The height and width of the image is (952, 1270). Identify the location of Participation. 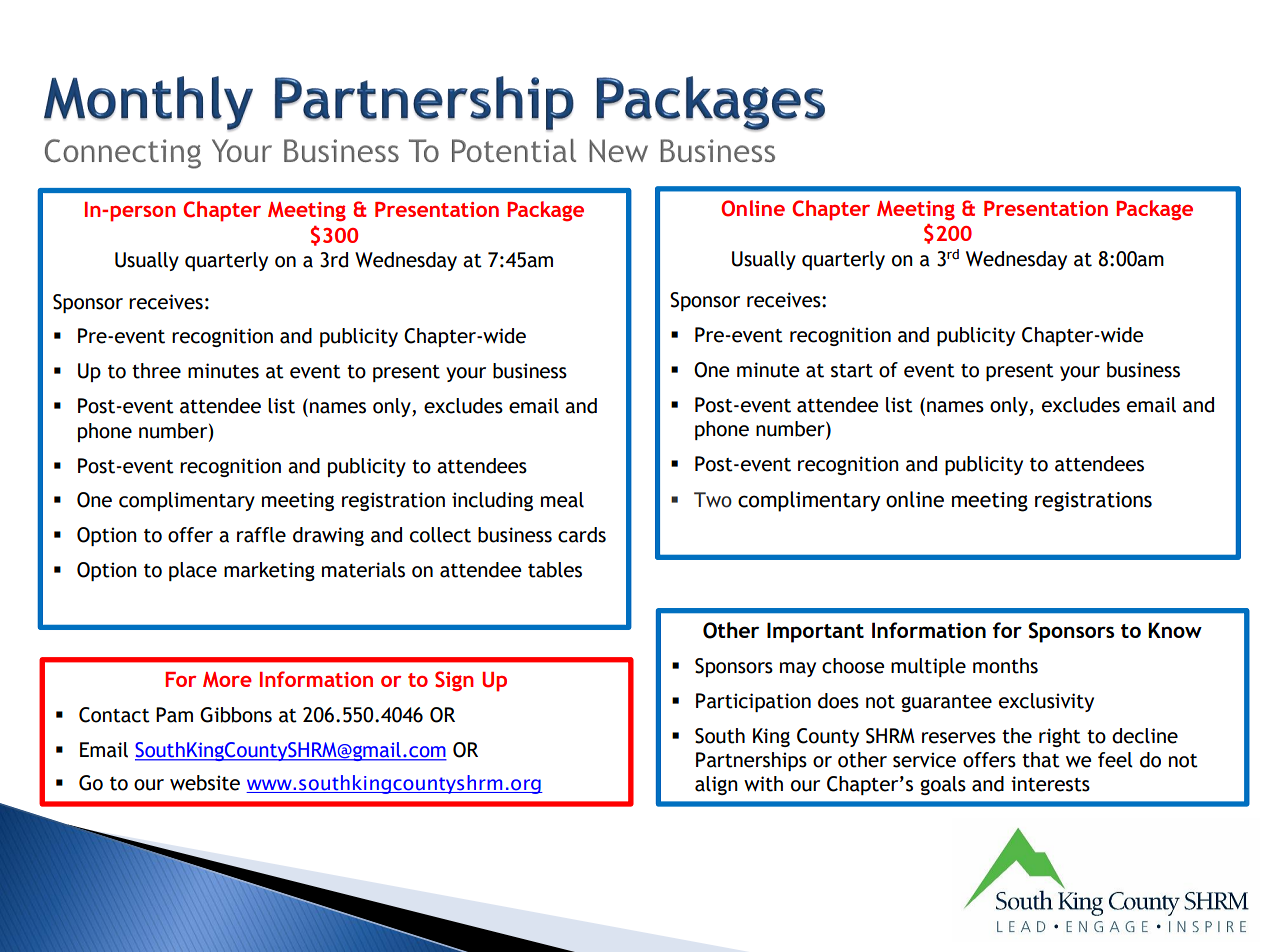
(753, 702).
